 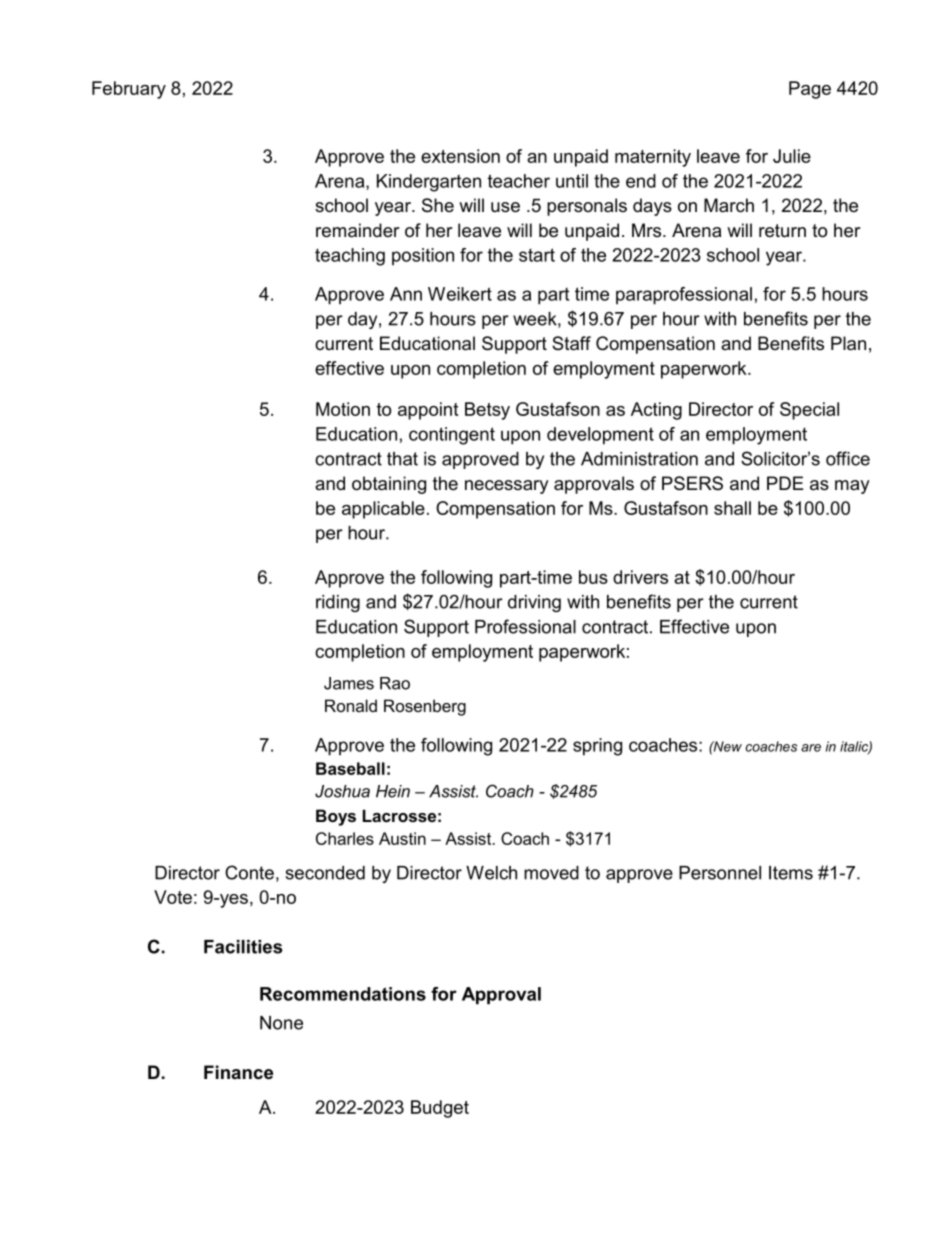 What do you see at coordinates (809, 411) in the screenshot?
I see `Special` at bounding box center [809, 411].
